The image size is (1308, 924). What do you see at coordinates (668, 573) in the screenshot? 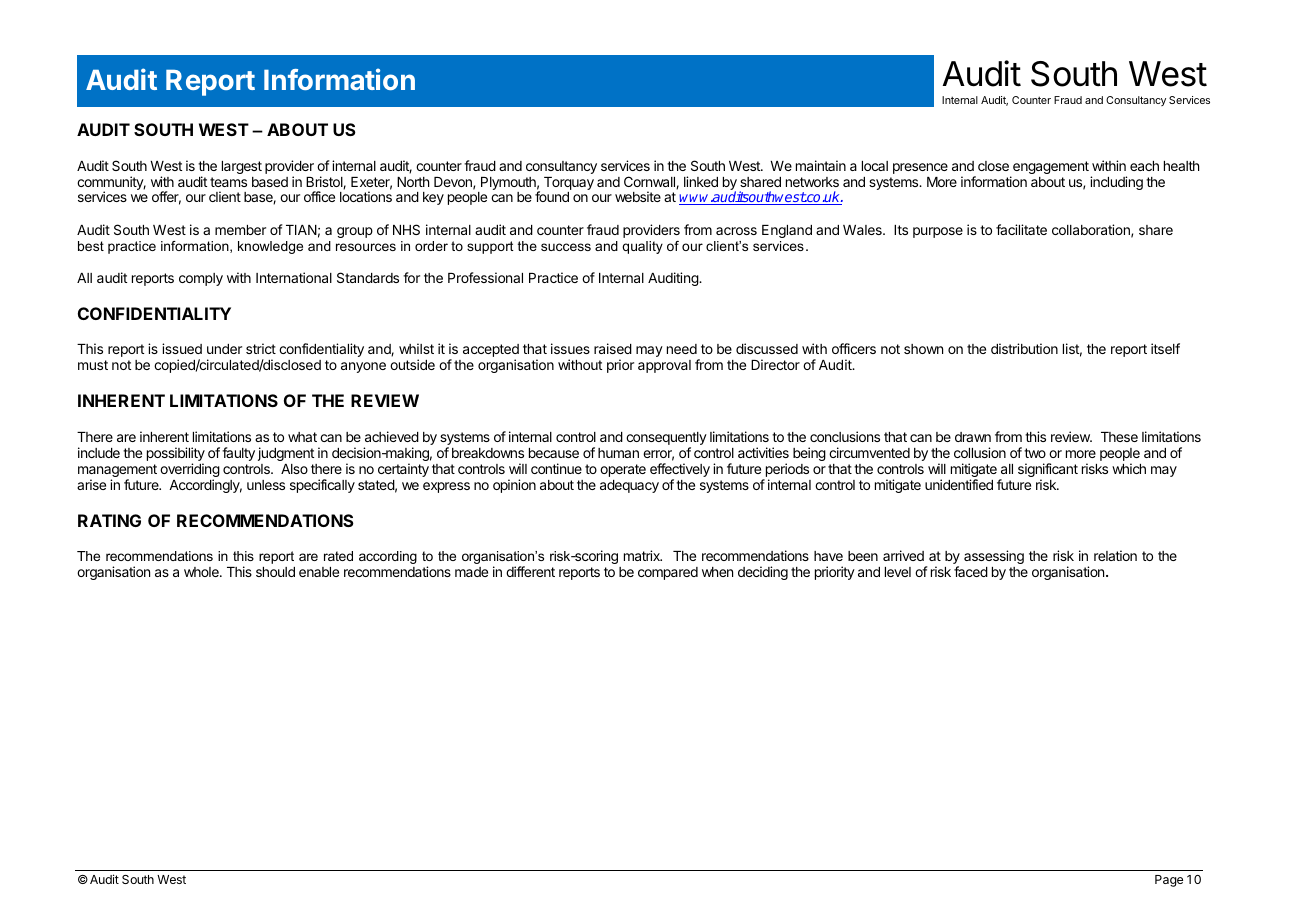
I see `compared` at bounding box center [668, 573].
